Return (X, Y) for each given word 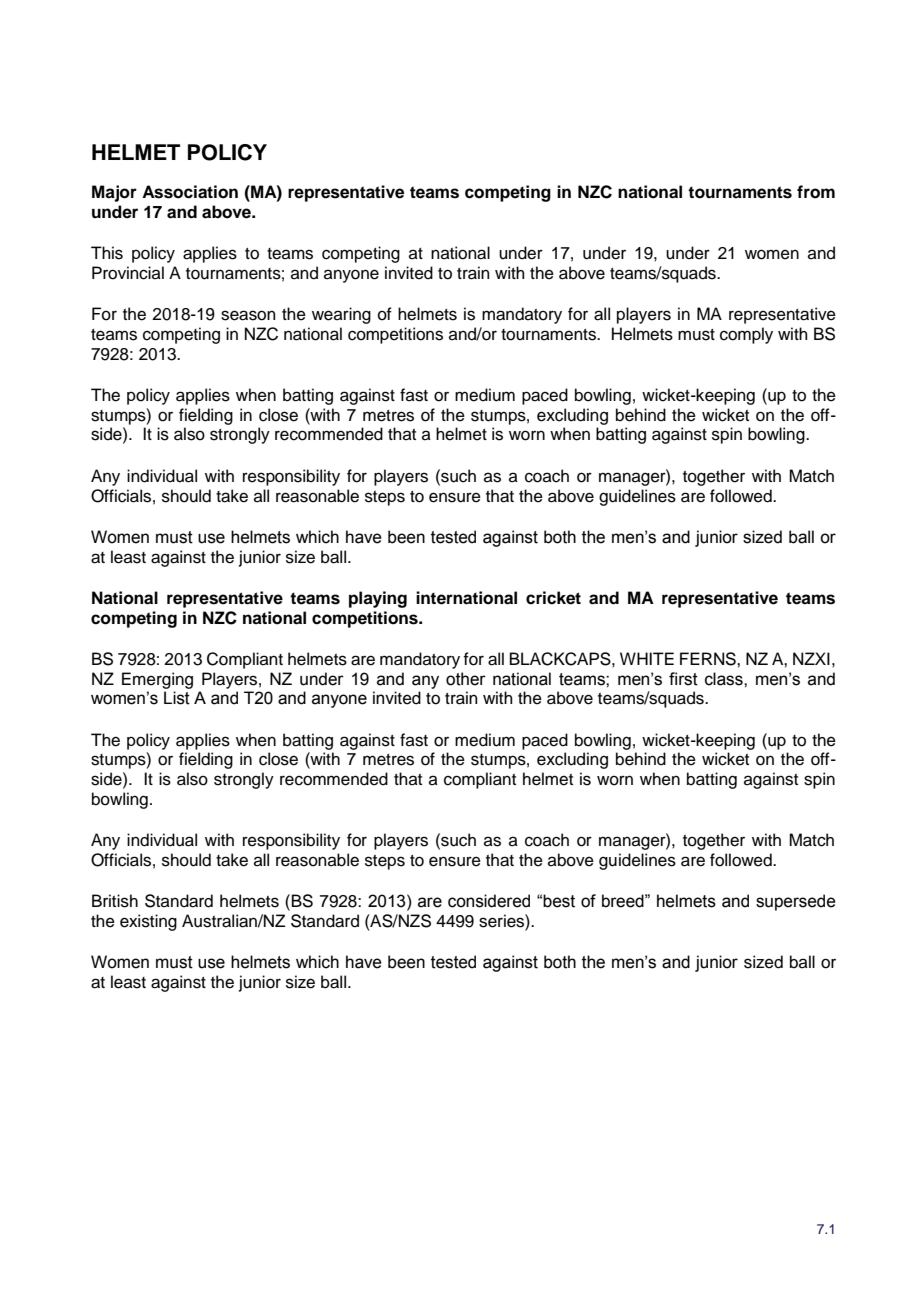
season (248, 315)
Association (190, 192)
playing (378, 599)
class (725, 679)
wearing (341, 315)
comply (746, 335)
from (816, 192)
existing (148, 922)
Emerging (157, 680)
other (466, 679)
